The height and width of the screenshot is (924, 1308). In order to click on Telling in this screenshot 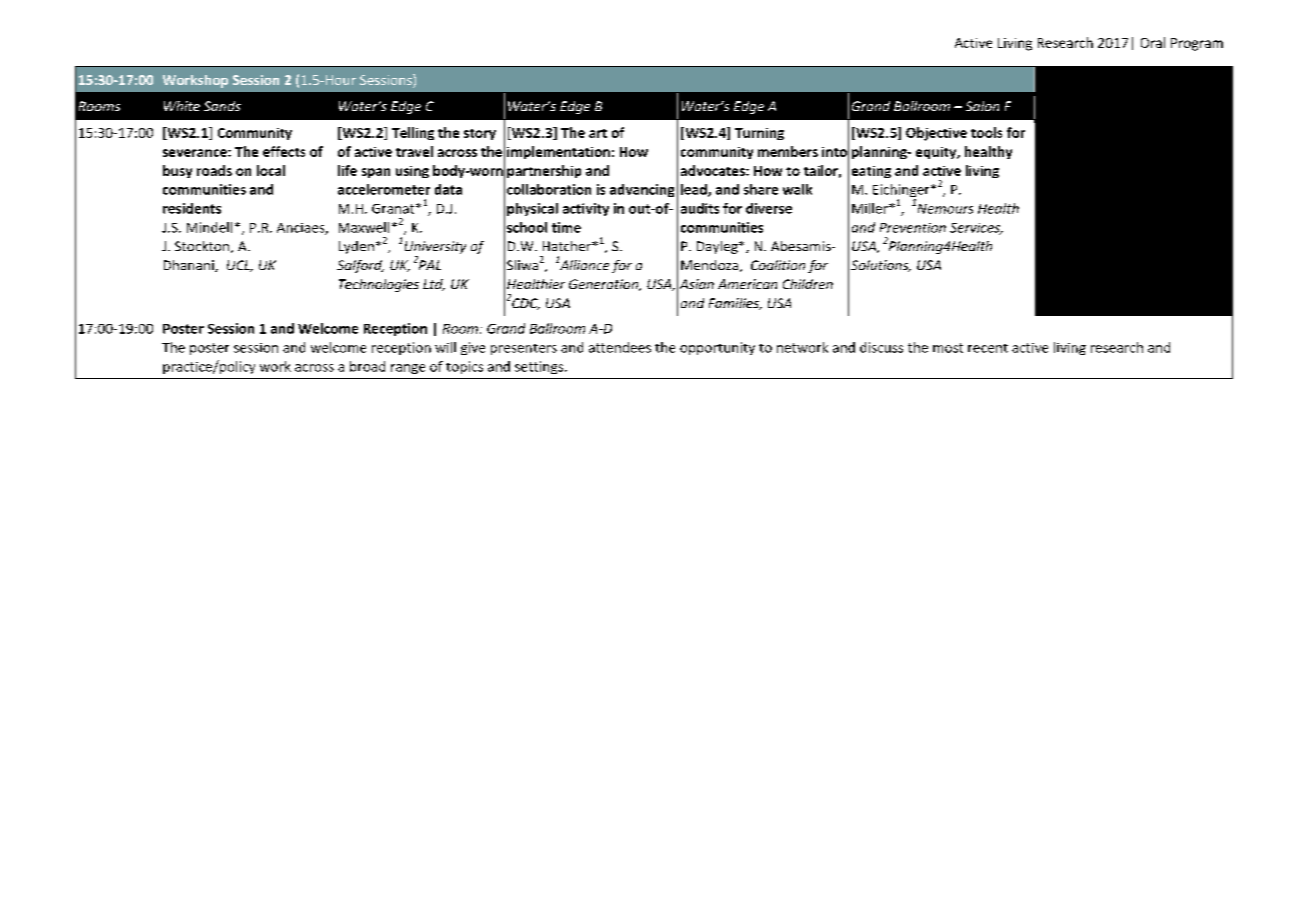, I will do `click(413, 133)`.
